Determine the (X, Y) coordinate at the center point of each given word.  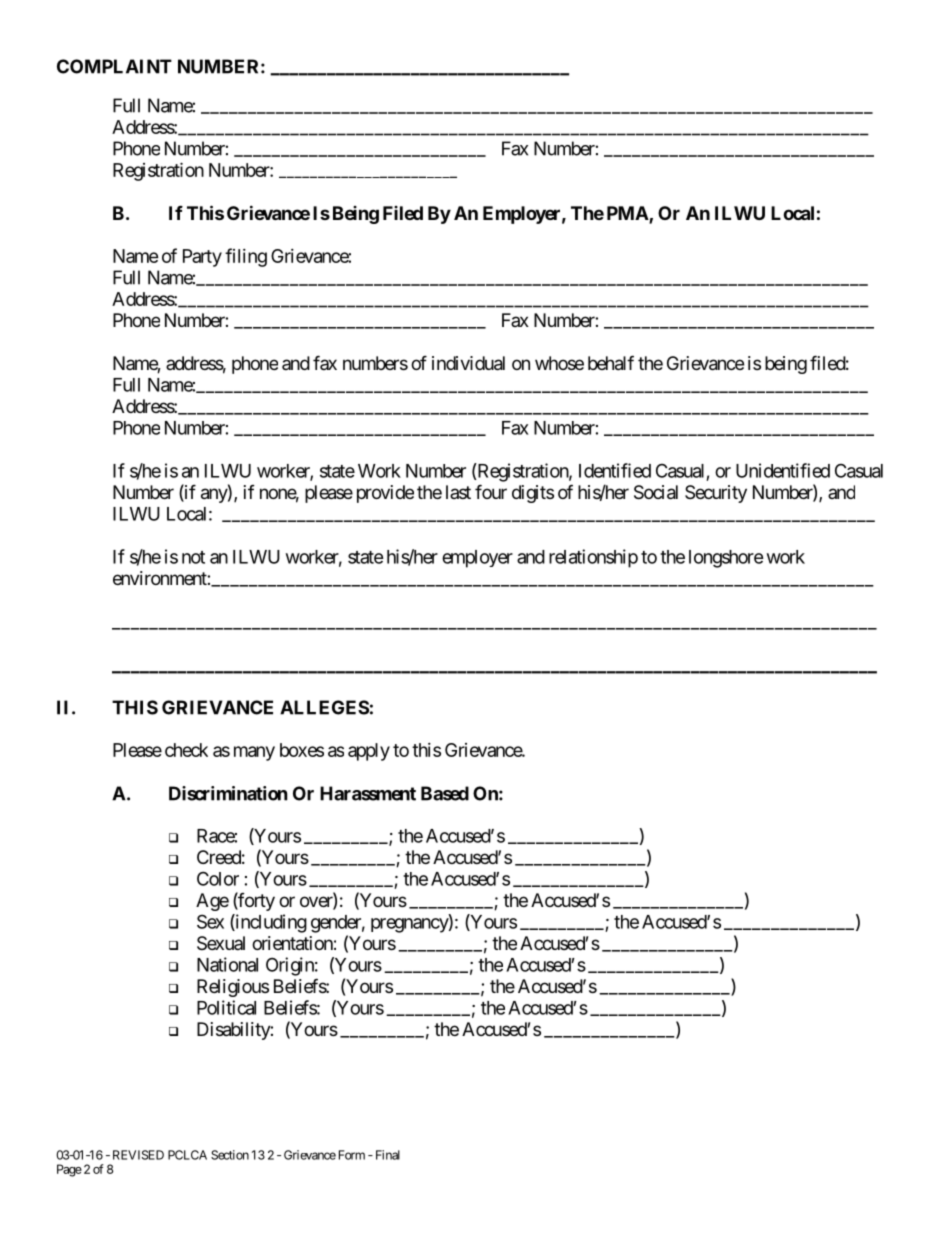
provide (385, 494)
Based (445, 793)
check (186, 750)
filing (246, 257)
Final (388, 1155)
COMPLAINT (114, 66)
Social (656, 492)
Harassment (368, 793)
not (193, 557)
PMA (628, 214)
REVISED (138, 1155)
